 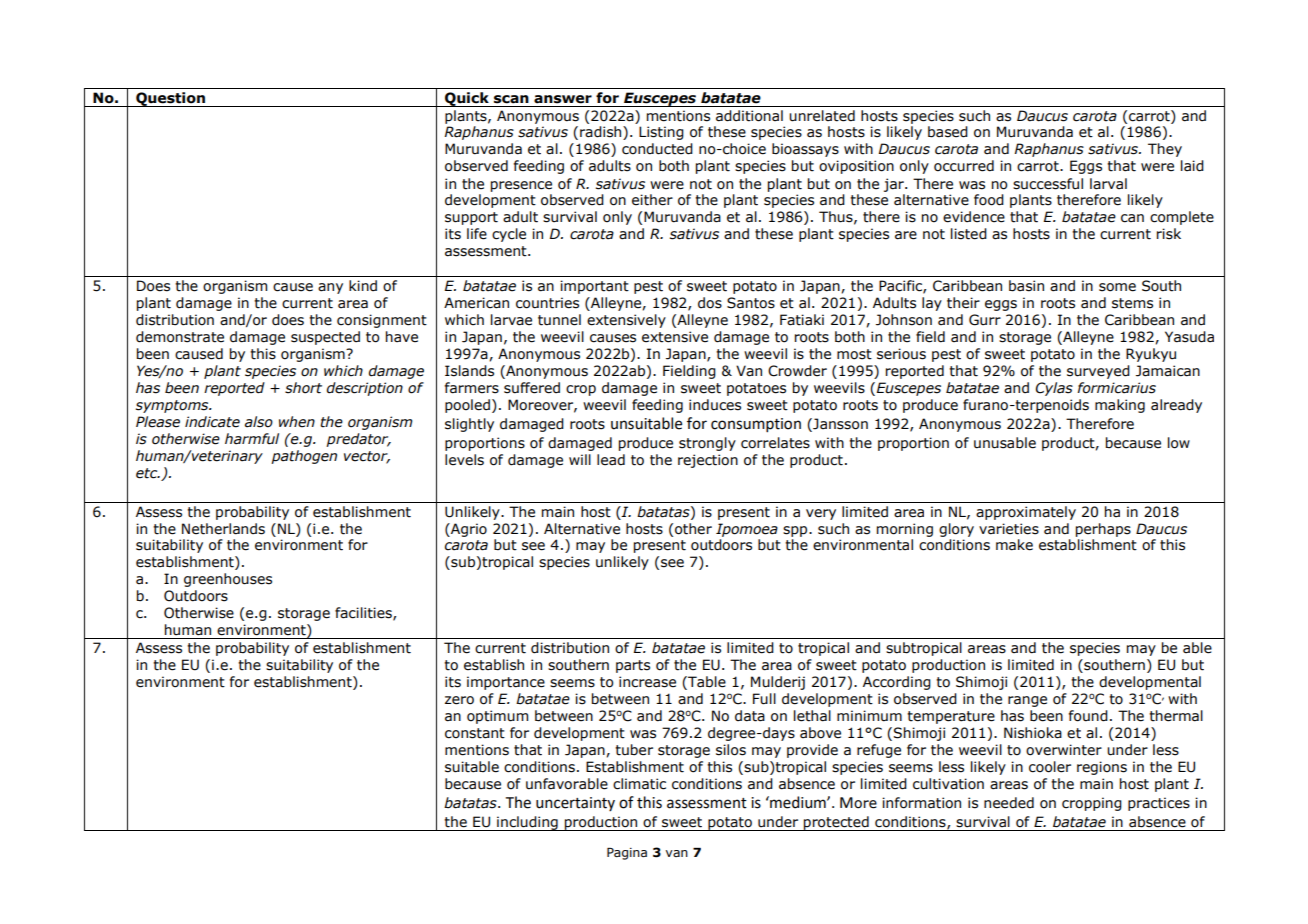 What do you see at coordinates (527, 823) in the image?
I see `including` at bounding box center [527, 823].
